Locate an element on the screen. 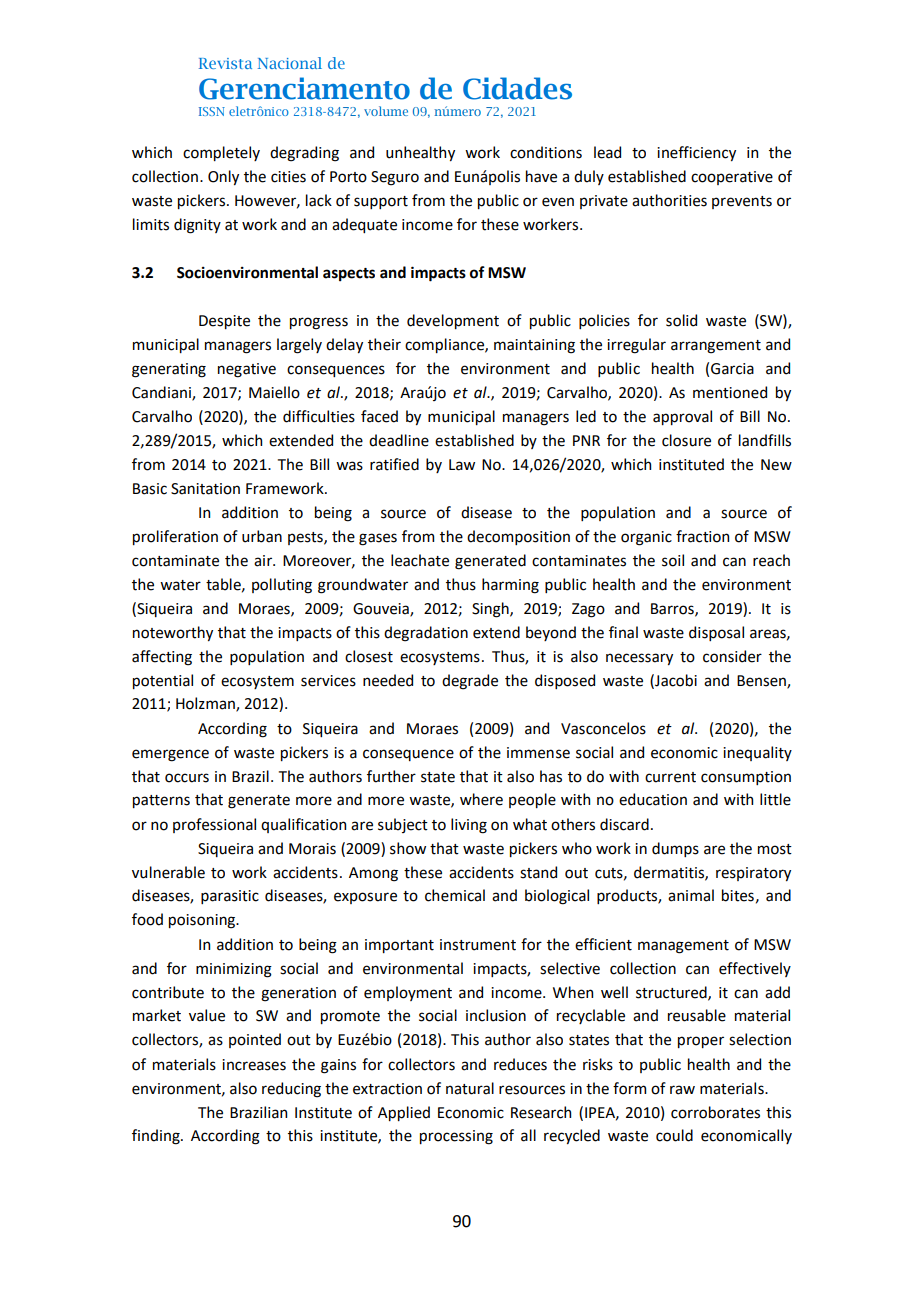  inefficiency is located at coordinates (696, 153).
